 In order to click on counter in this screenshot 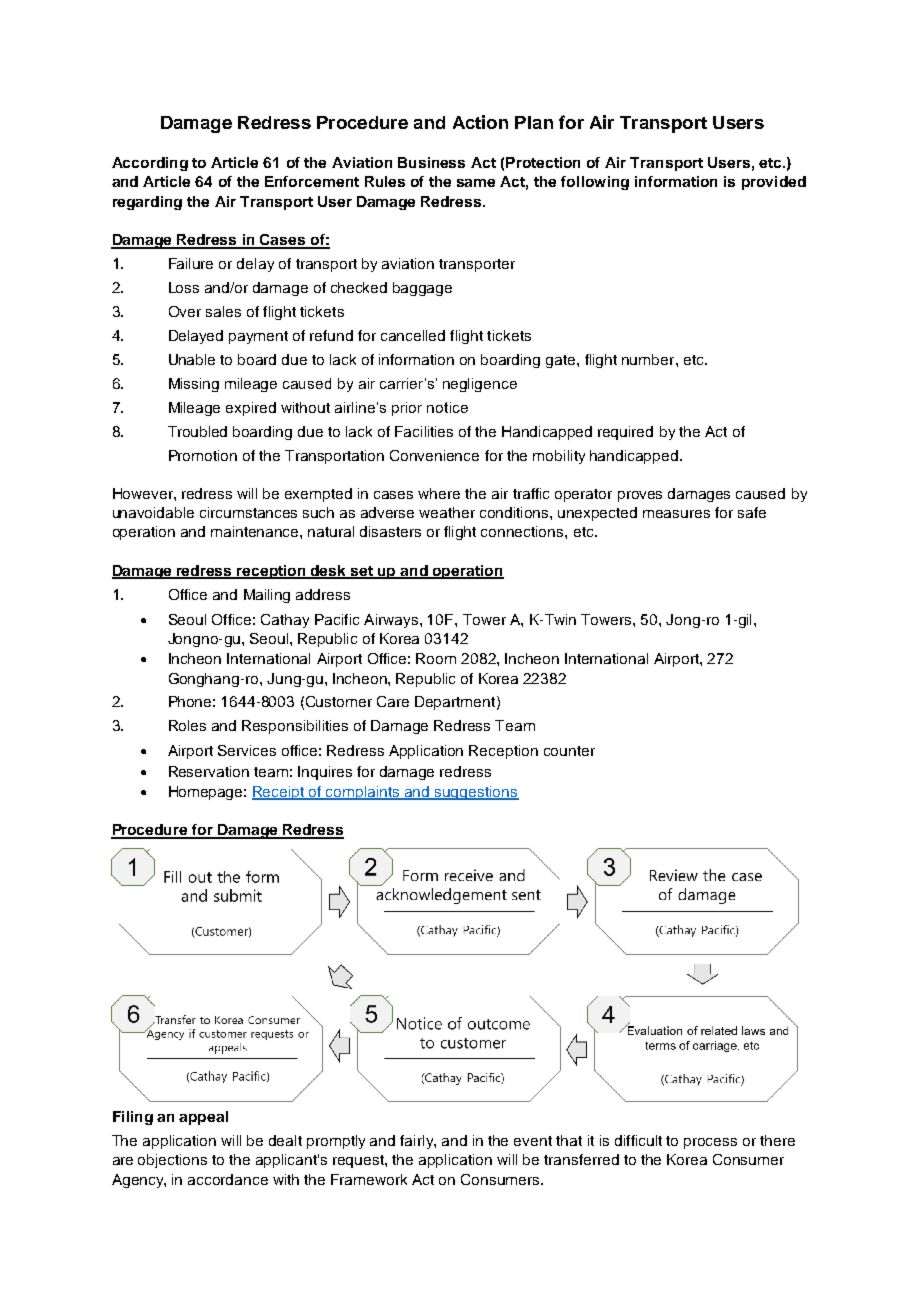, I will do `click(569, 751)`.
